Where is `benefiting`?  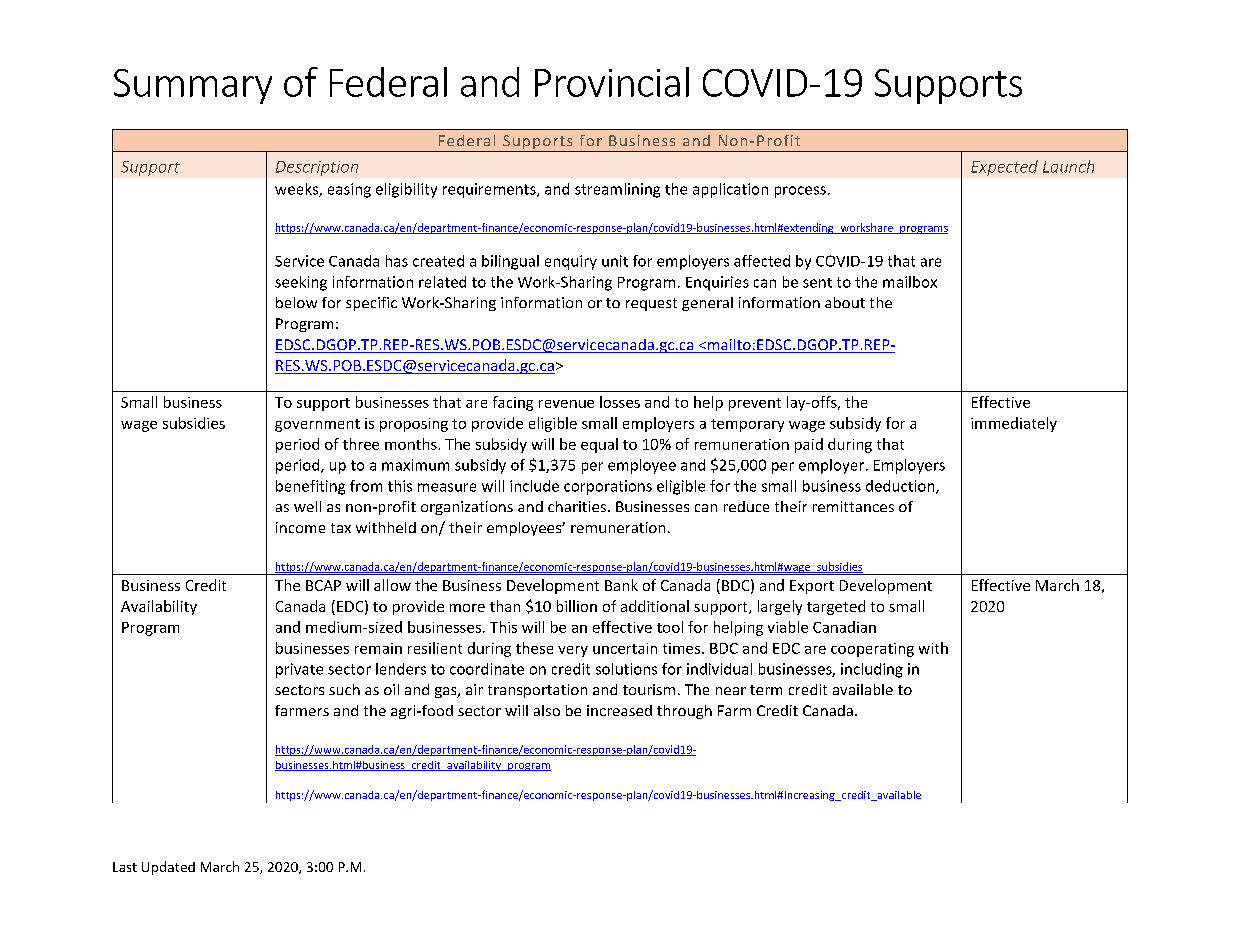
benefiting is located at coordinates (310, 487).
